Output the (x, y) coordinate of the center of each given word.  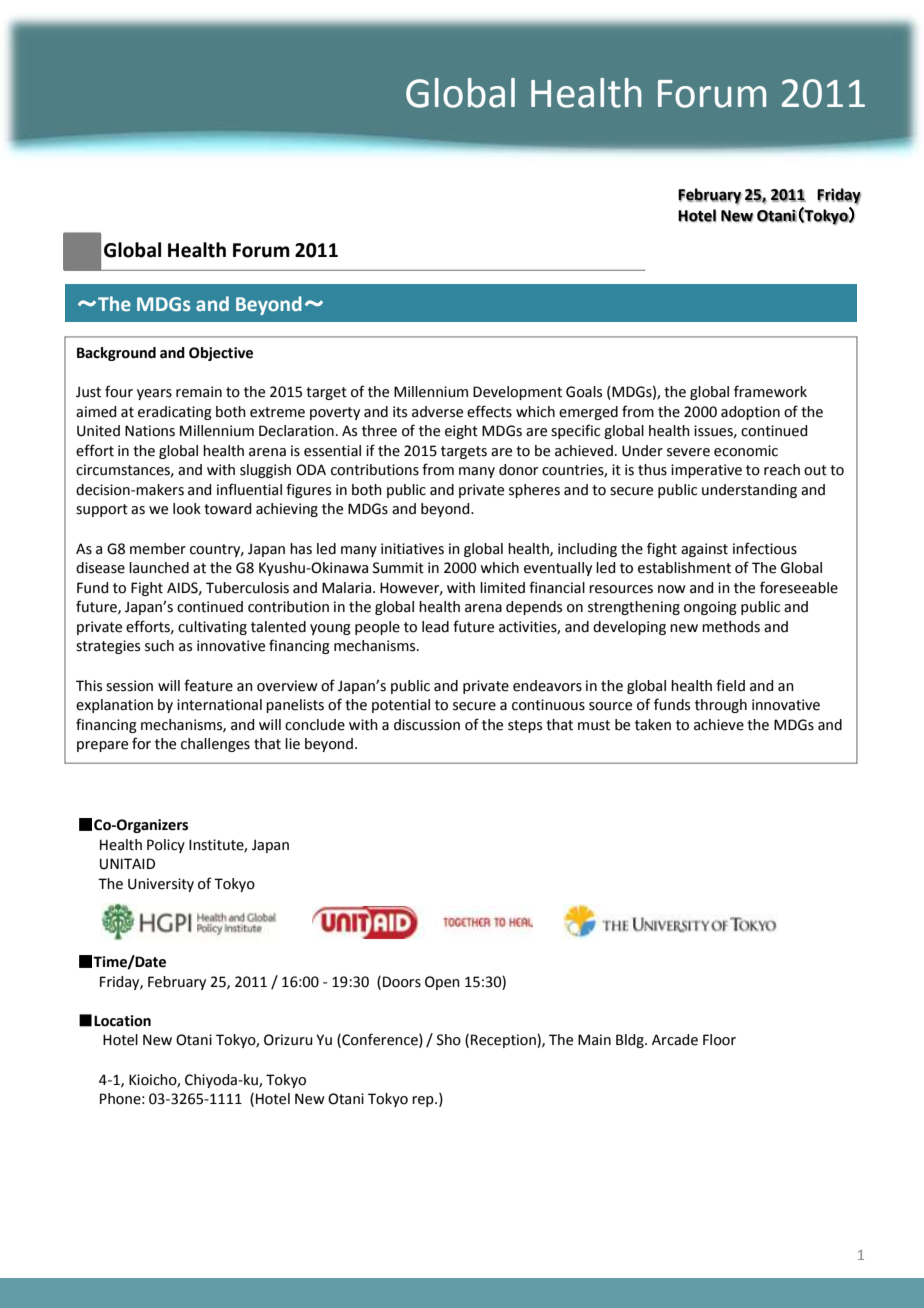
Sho (449, 1040)
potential (401, 706)
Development (517, 393)
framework (770, 391)
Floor (719, 1040)
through (721, 706)
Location (122, 1021)
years (154, 394)
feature (208, 685)
